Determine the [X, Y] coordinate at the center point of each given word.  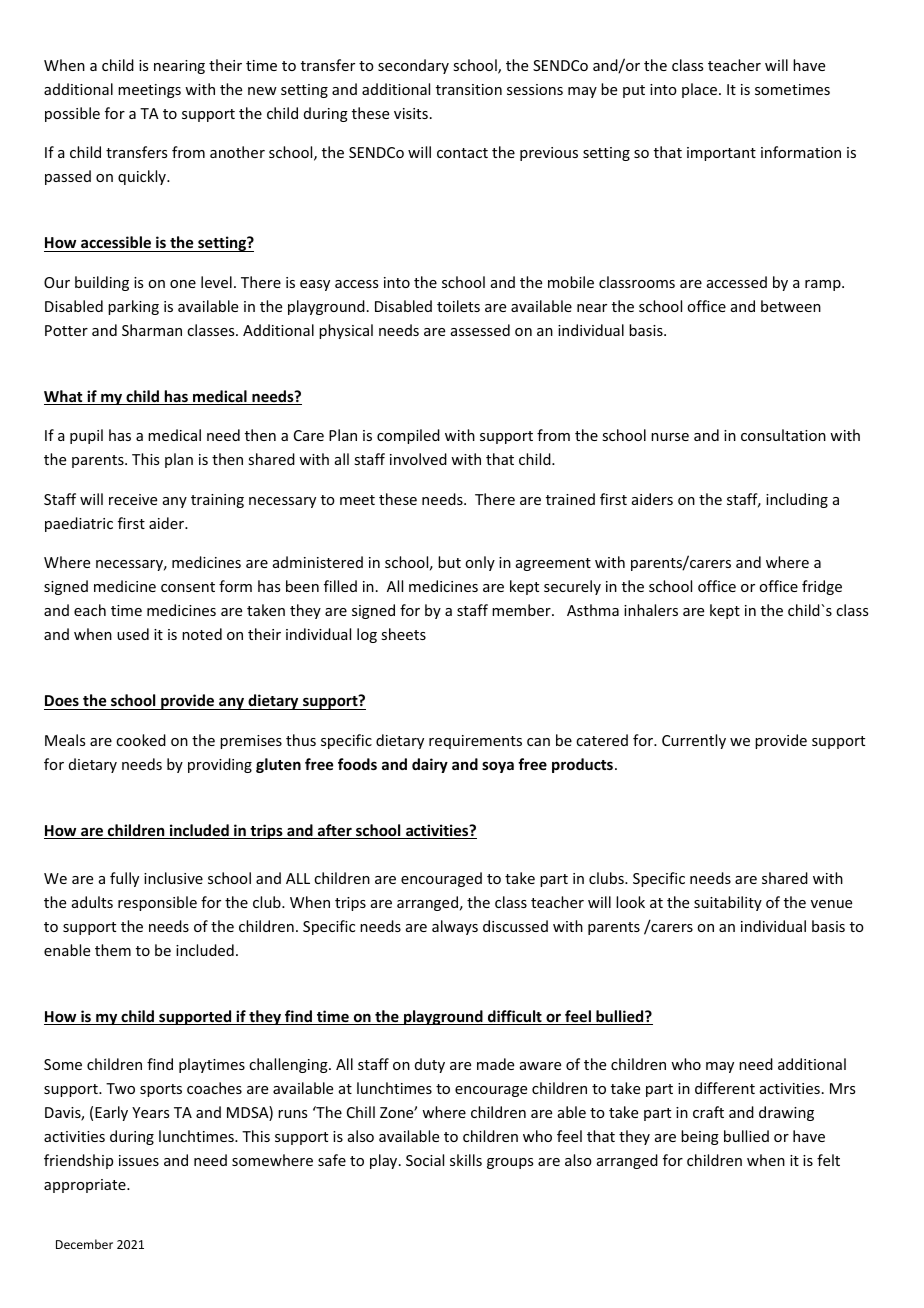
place [701, 90]
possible [72, 114]
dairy [430, 765]
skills [466, 1160]
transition [469, 89]
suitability [728, 903]
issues [139, 1160]
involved [418, 459]
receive [133, 499]
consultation [783, 435]
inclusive [173, 878]
